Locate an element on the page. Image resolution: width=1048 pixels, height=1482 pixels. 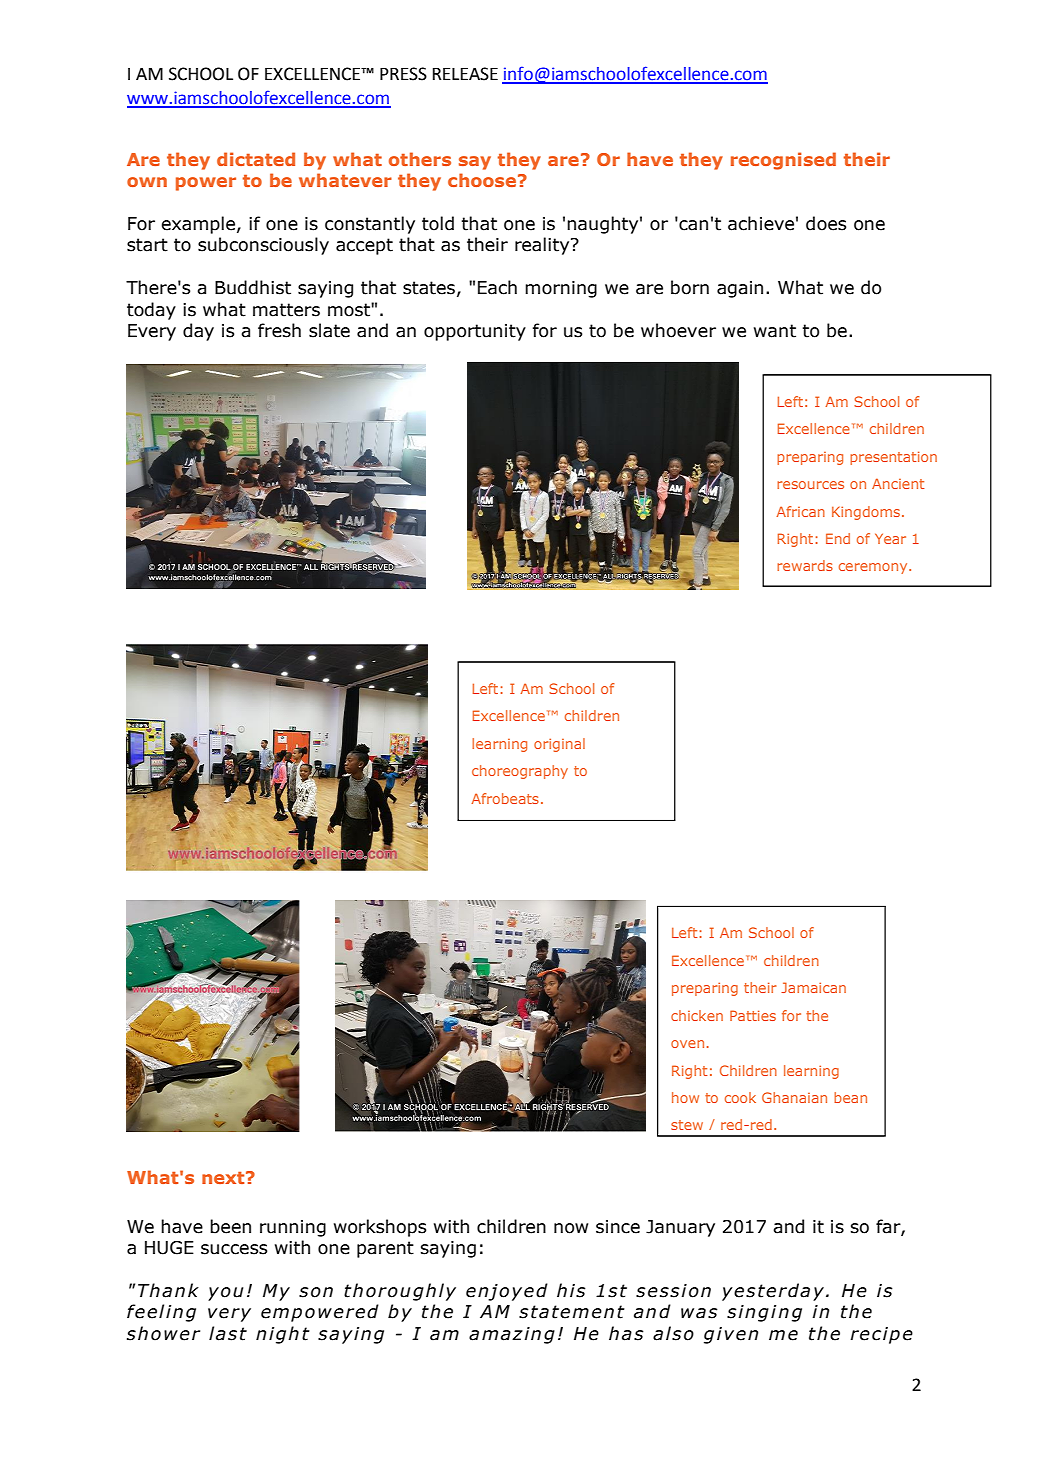
now is located at coordinates (571, 1228).
